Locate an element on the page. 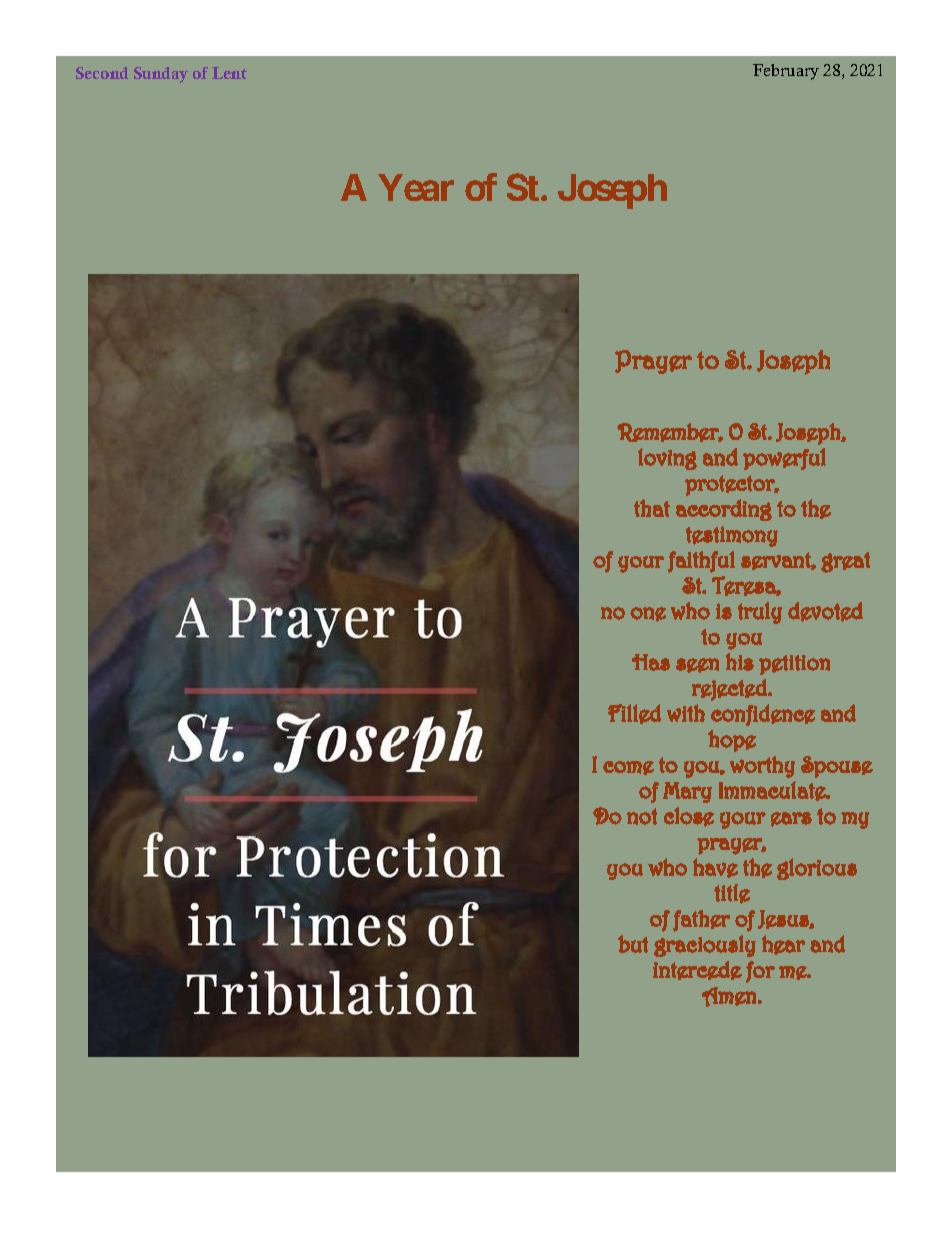  Year is located at coordinates (416, 187).
